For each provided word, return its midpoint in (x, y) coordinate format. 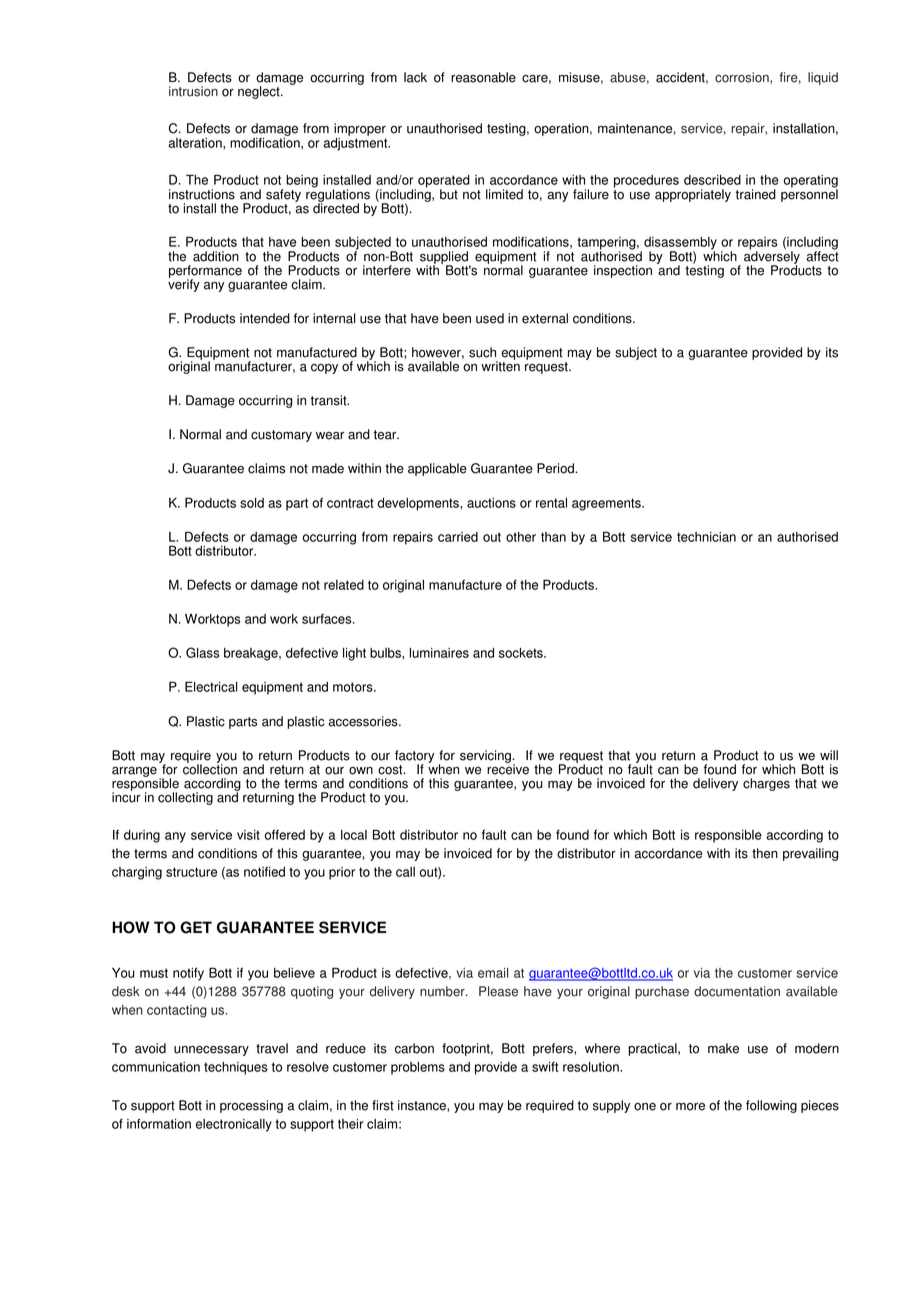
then (765, 853)
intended (265, 318)
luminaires (439, 653)
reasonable (483, 77)
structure (191, 872)
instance (423, 1106)
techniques (236, 1068)
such (482, 352)
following (771, 1106)
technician (706, 537)
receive (508, 768)
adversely (772, 258)
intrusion (193, 91)
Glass (203, 652)
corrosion (743, 78)
